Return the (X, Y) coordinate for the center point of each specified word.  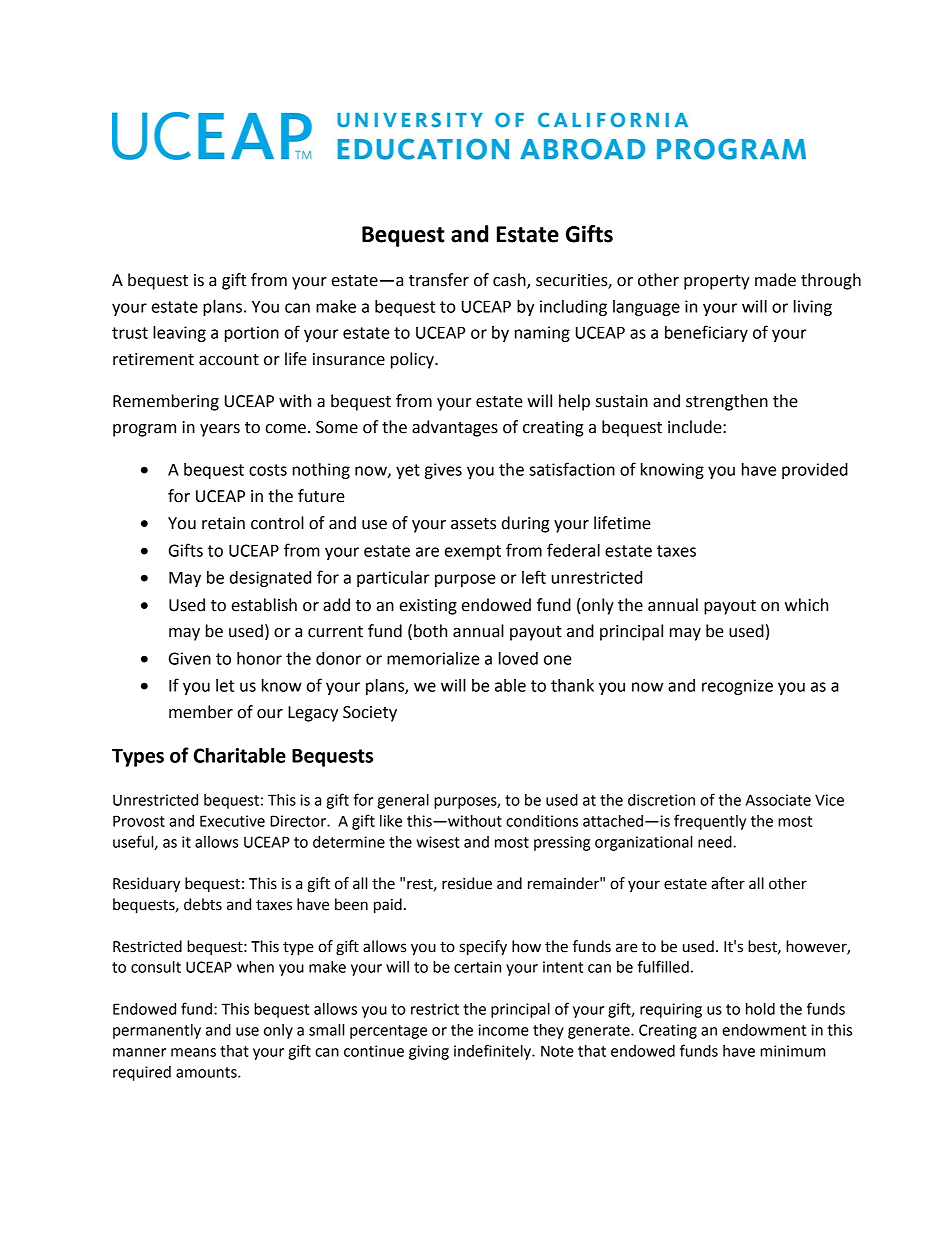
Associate (778, 800)
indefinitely (494, 1052)
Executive (232, 821)
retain (223, 523)
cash (510, 281)
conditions (542, 821)
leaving (179, 334)
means (193, 1052)
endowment (764, 1030)
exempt (473, 552)
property (717, 282)
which (806, 605)
